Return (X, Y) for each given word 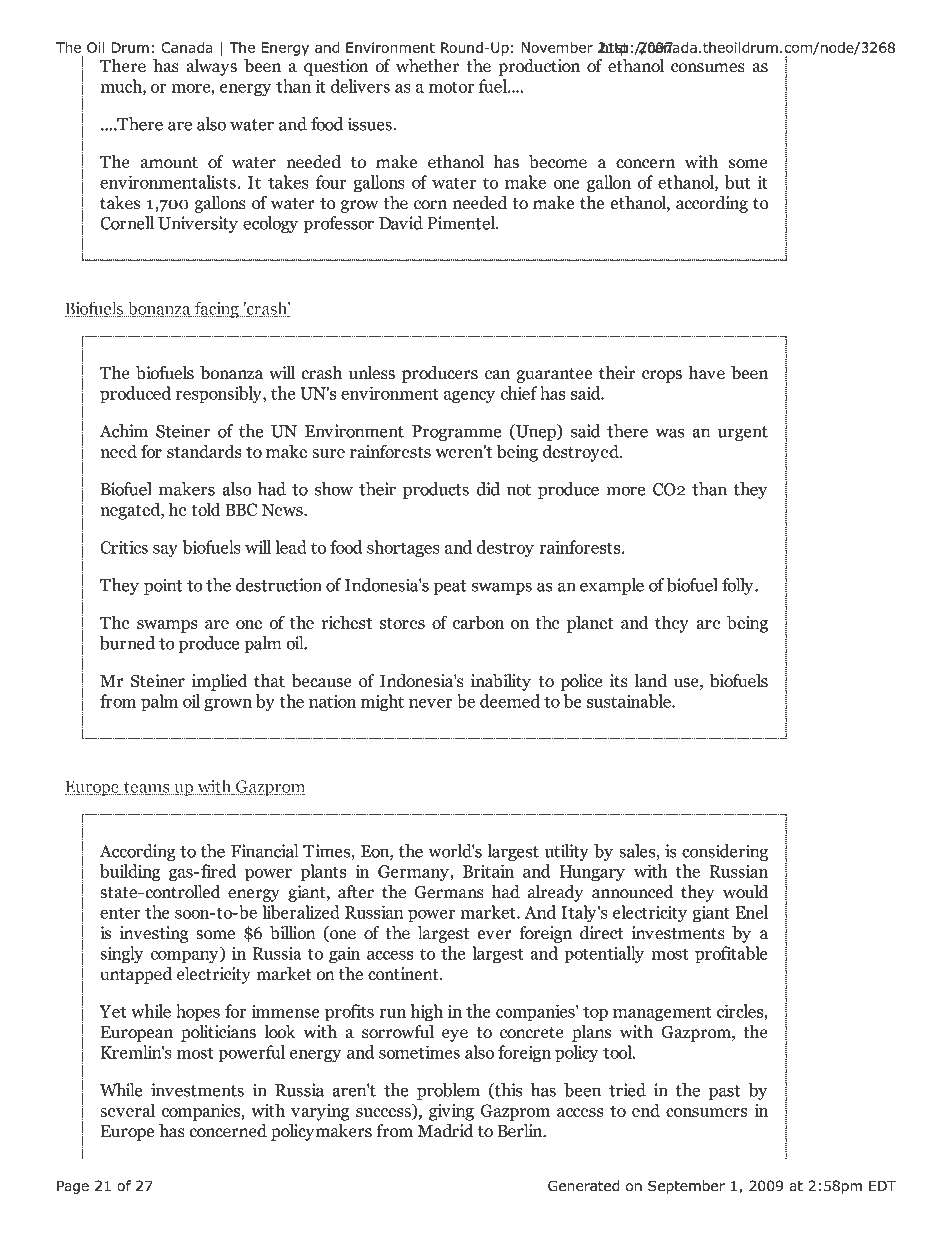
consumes (708, 68)
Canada (187, 47)
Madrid (446, 1131)
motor (451, 87)
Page (73, 1187)
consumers (706, 1112)
